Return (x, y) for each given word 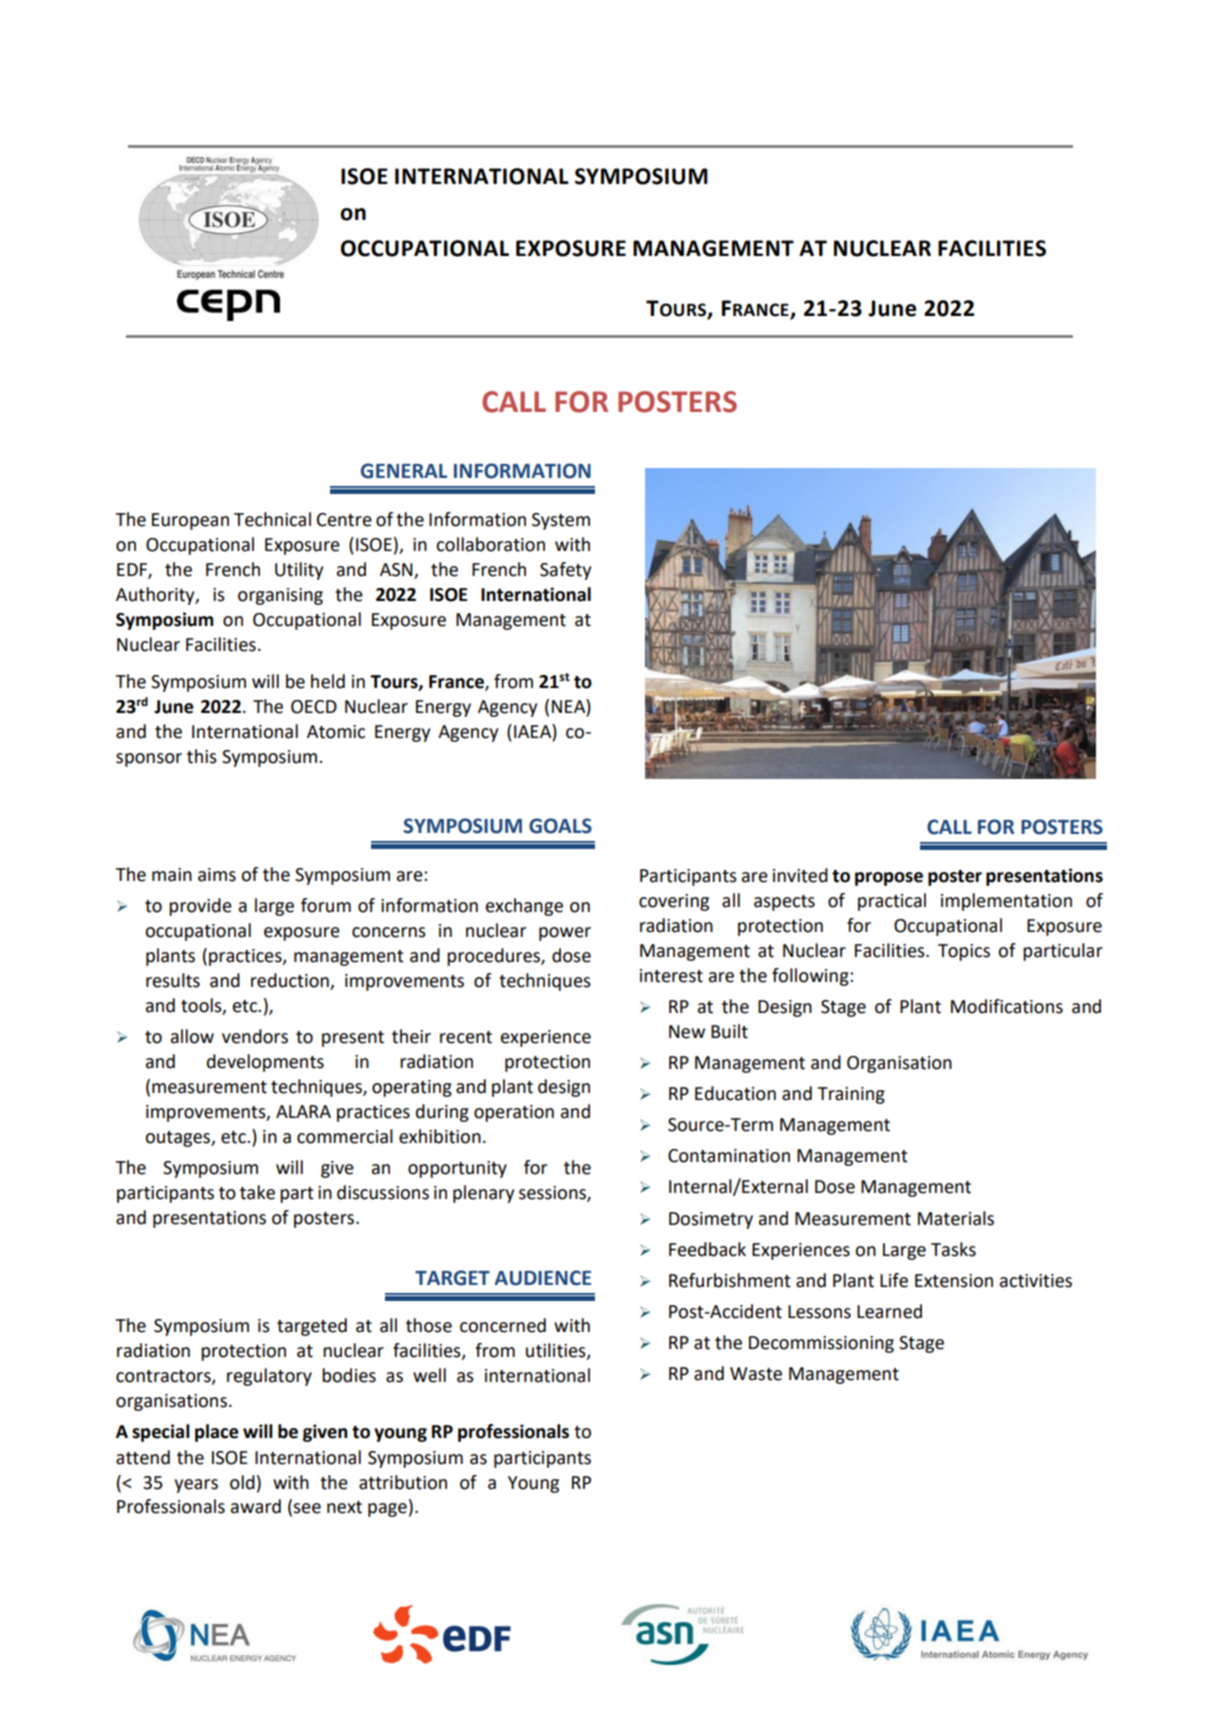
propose (889, 879)
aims (217, 875)
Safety (565, 571)
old (242, 1482)
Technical (272, 519)
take (257, 1192)
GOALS (560, 826)
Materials (956, 1218)
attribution (403, 1482)
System (561, 521)
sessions (553, 1194)
